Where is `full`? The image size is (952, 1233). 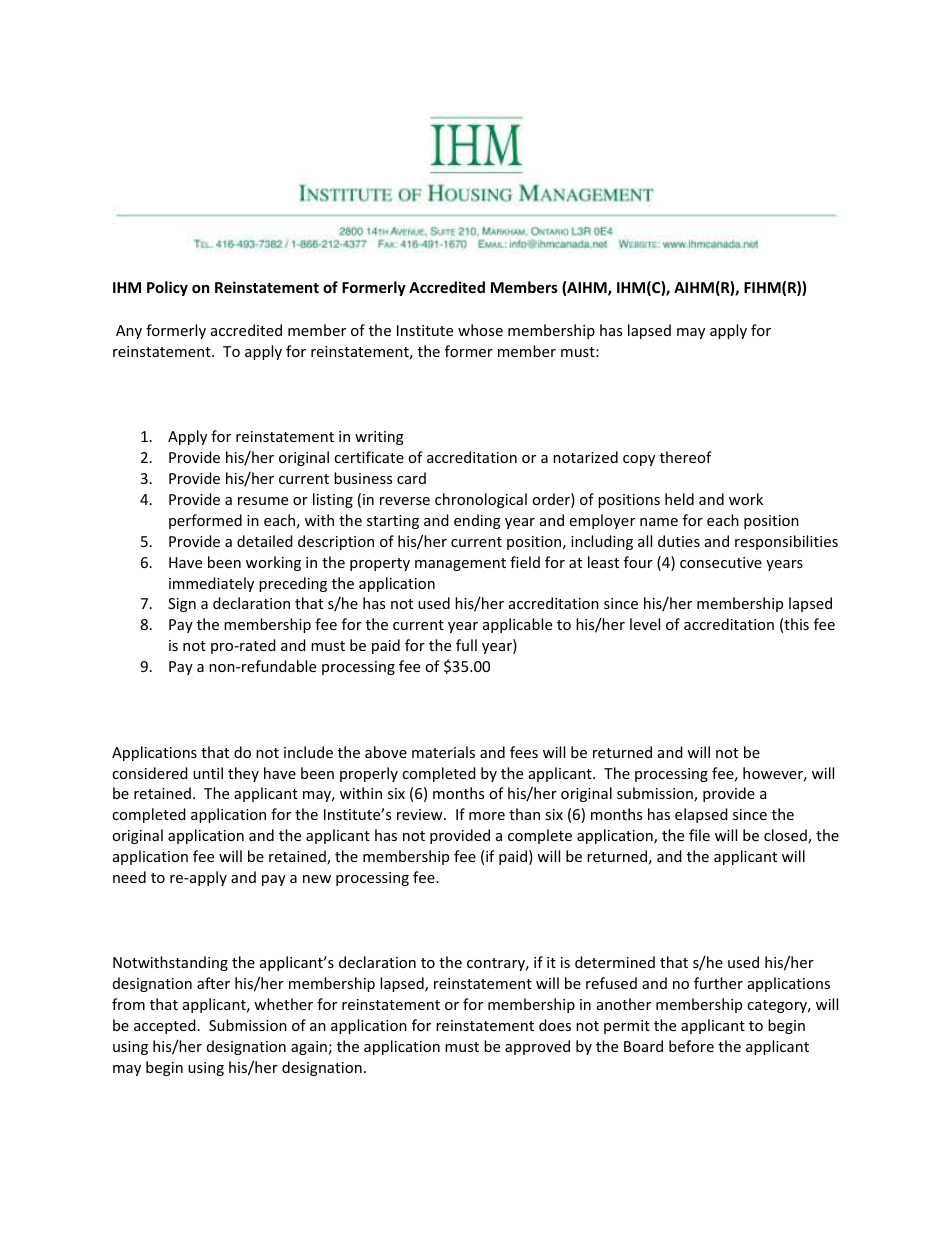
full is located at coordinates (466, 645).
